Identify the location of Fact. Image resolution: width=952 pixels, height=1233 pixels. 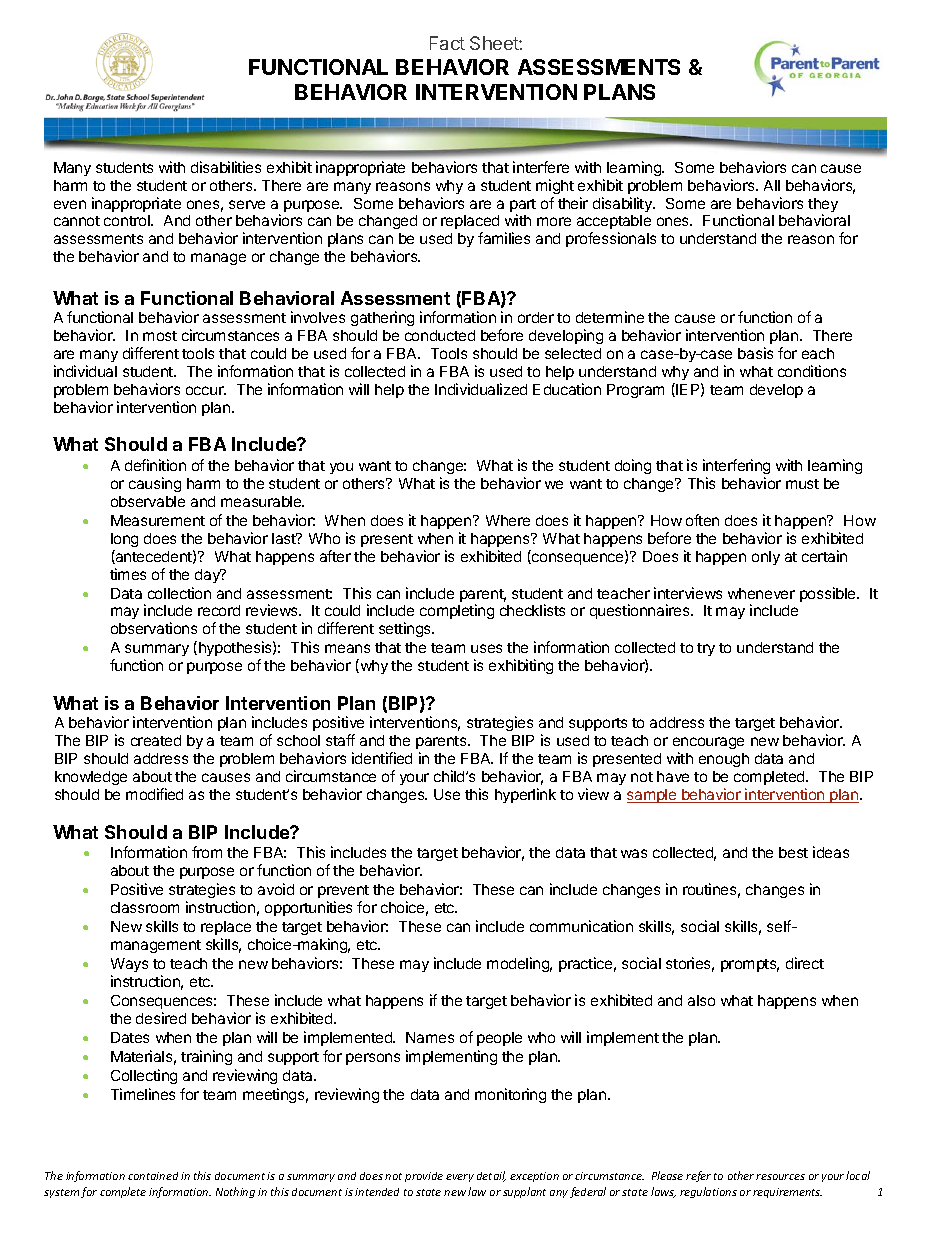
(447, 43).
